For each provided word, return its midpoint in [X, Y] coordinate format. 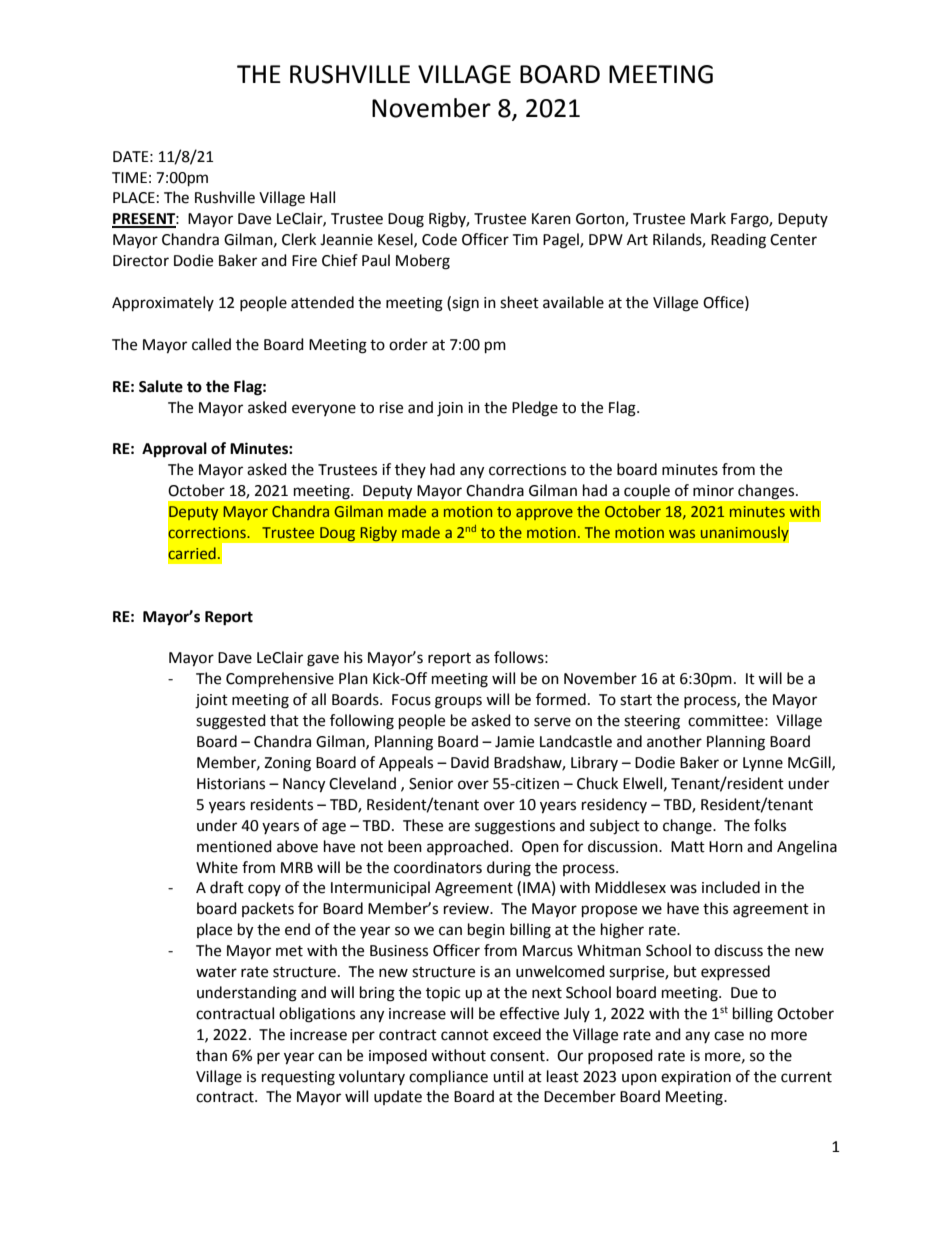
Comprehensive [280, 680]
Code [439, 239]
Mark [708, 218]
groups [458, 702]
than [211, 1055]
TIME [129, 177]
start [636, 700]
